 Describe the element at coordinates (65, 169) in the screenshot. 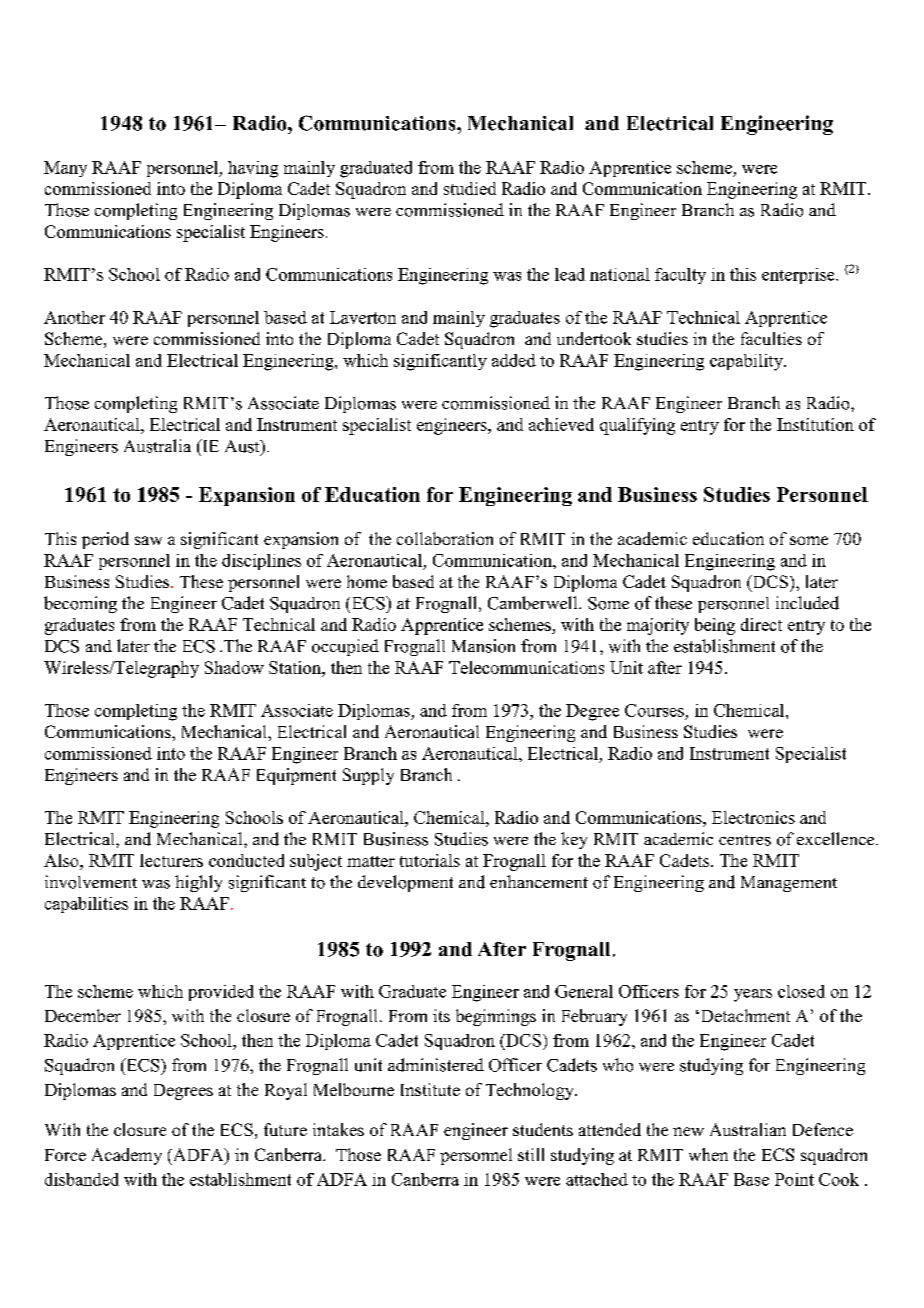

I see `Many` at that location.
